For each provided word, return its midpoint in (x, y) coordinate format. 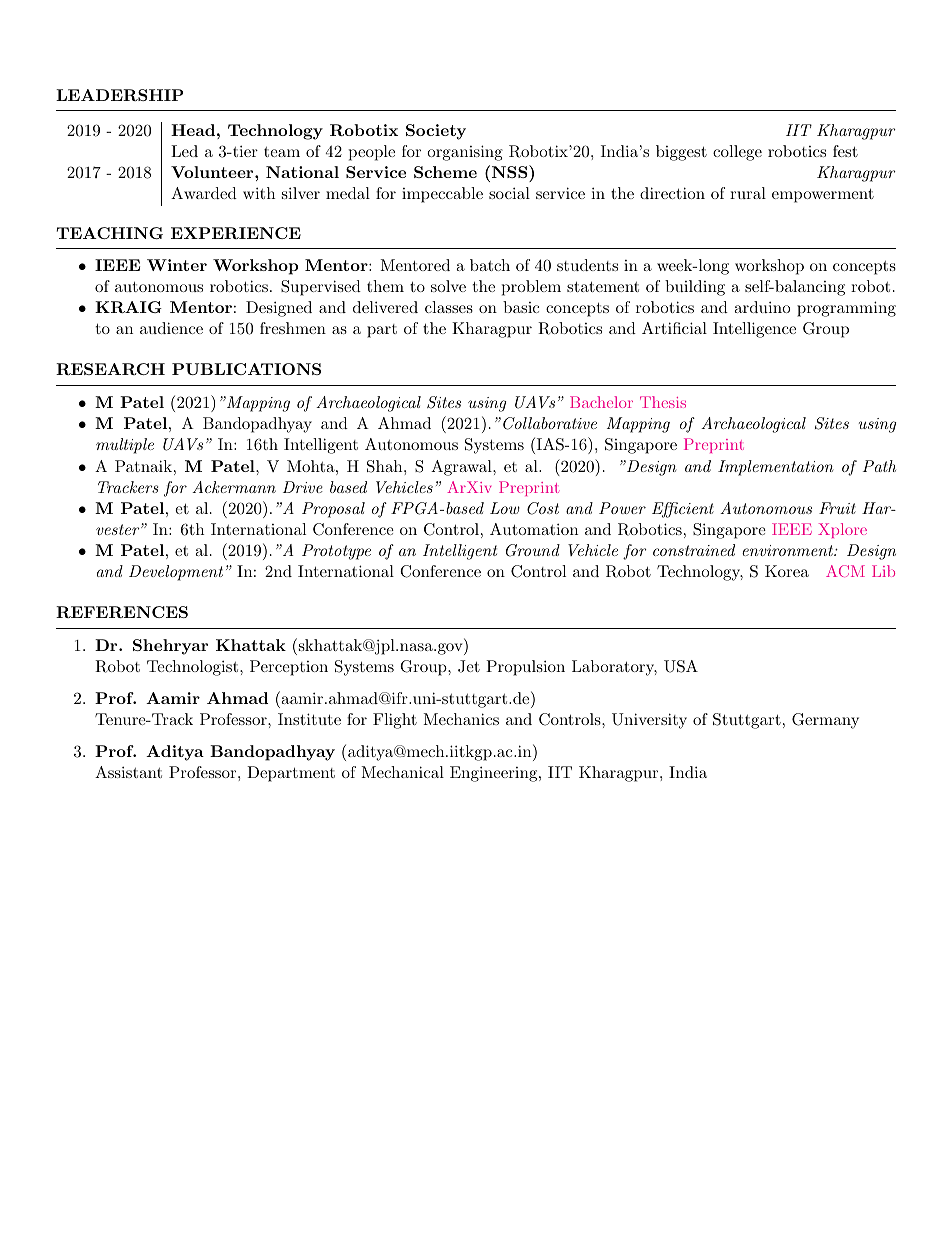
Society (436, 132)
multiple (125, 446)
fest (845, 151)
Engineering (493, 774)
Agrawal (462, 468)
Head (193, 130)
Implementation (776, 468)
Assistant (128, 772)
